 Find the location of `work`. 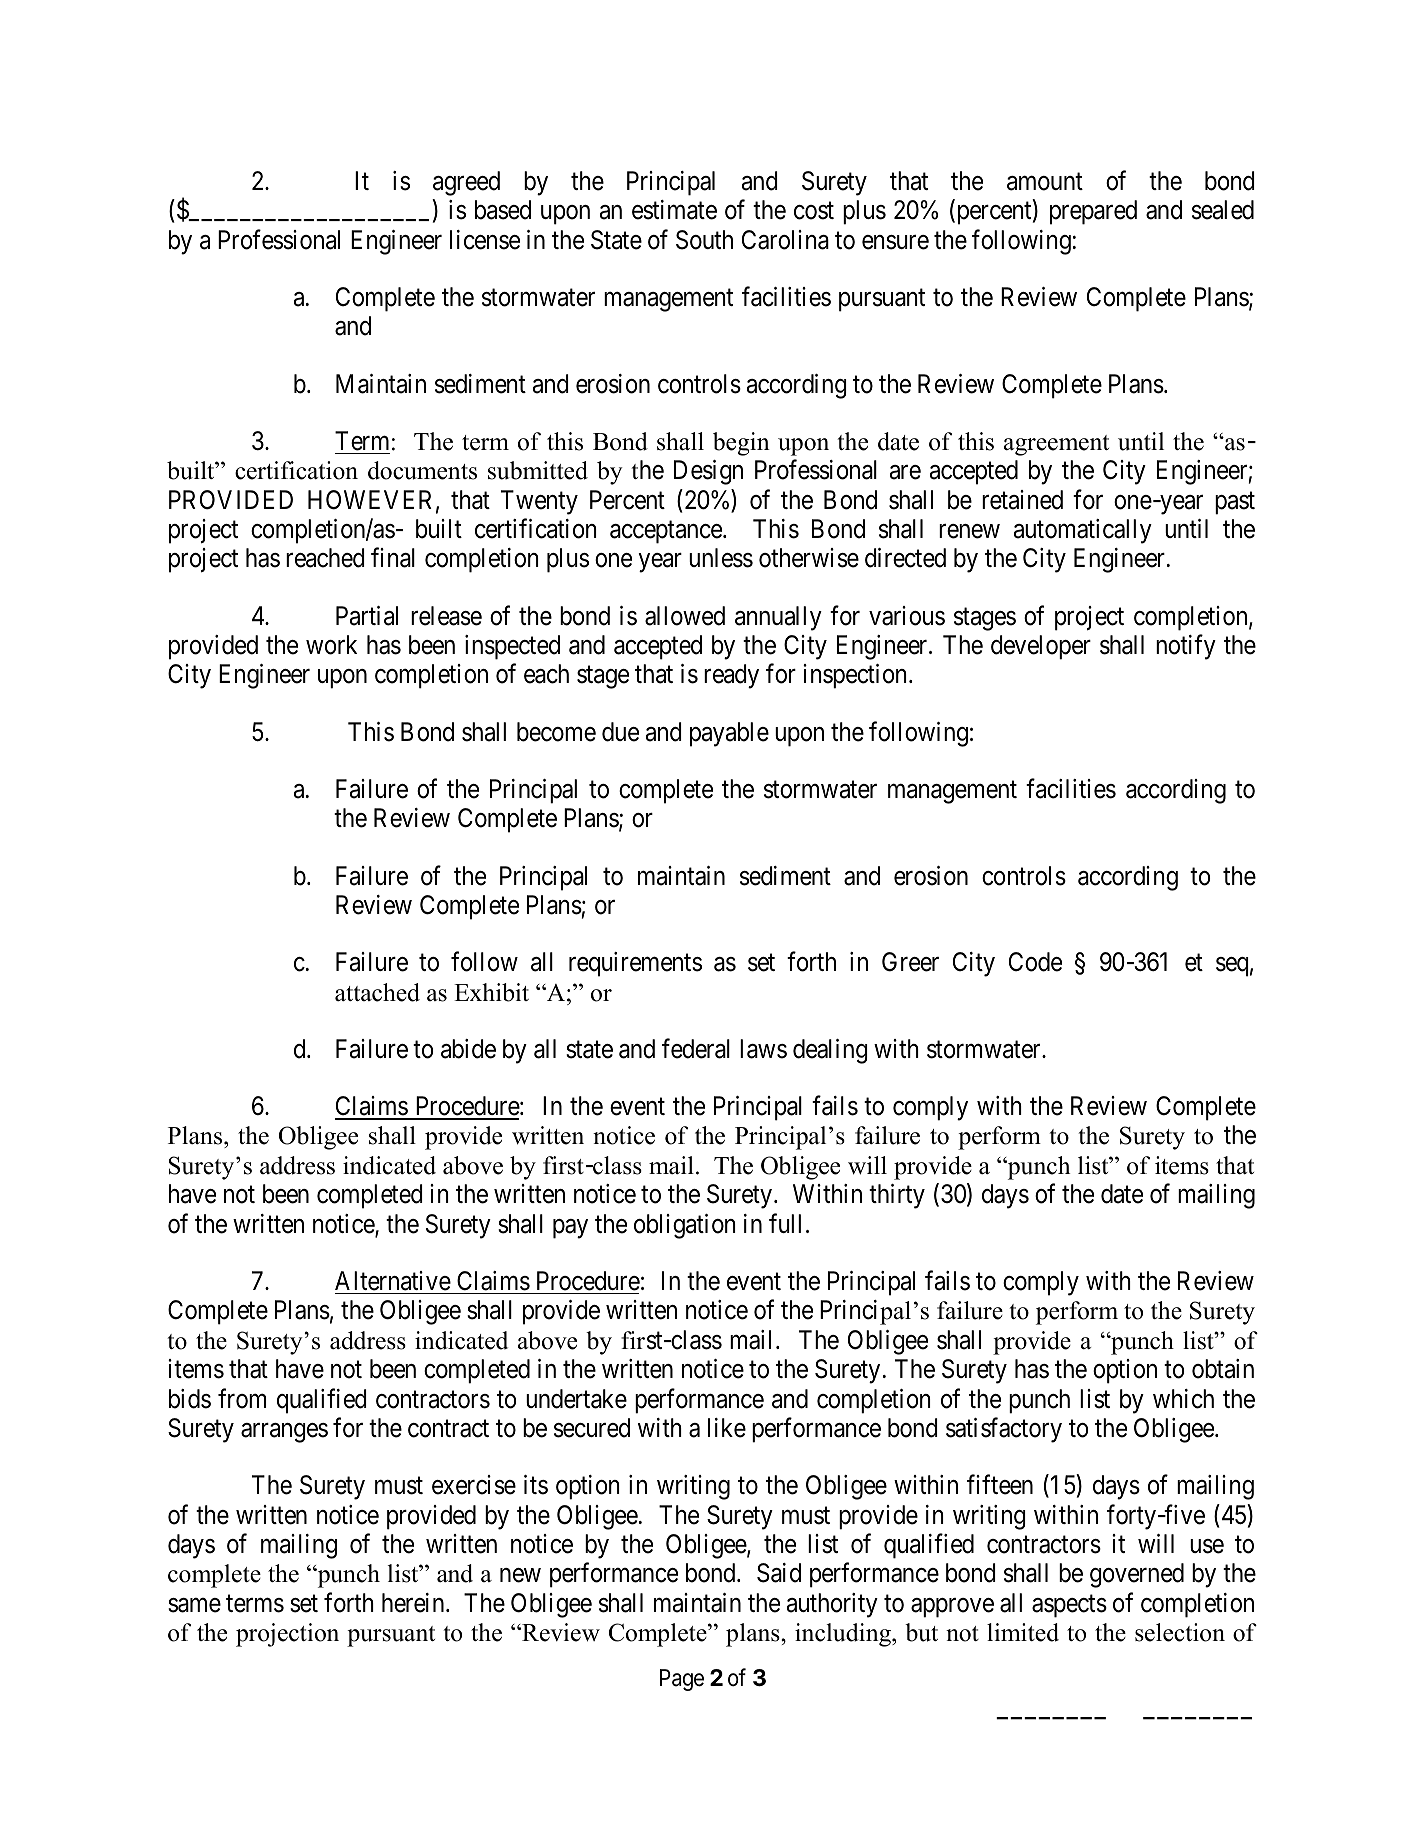

work is located at coordinates (331, 645).
